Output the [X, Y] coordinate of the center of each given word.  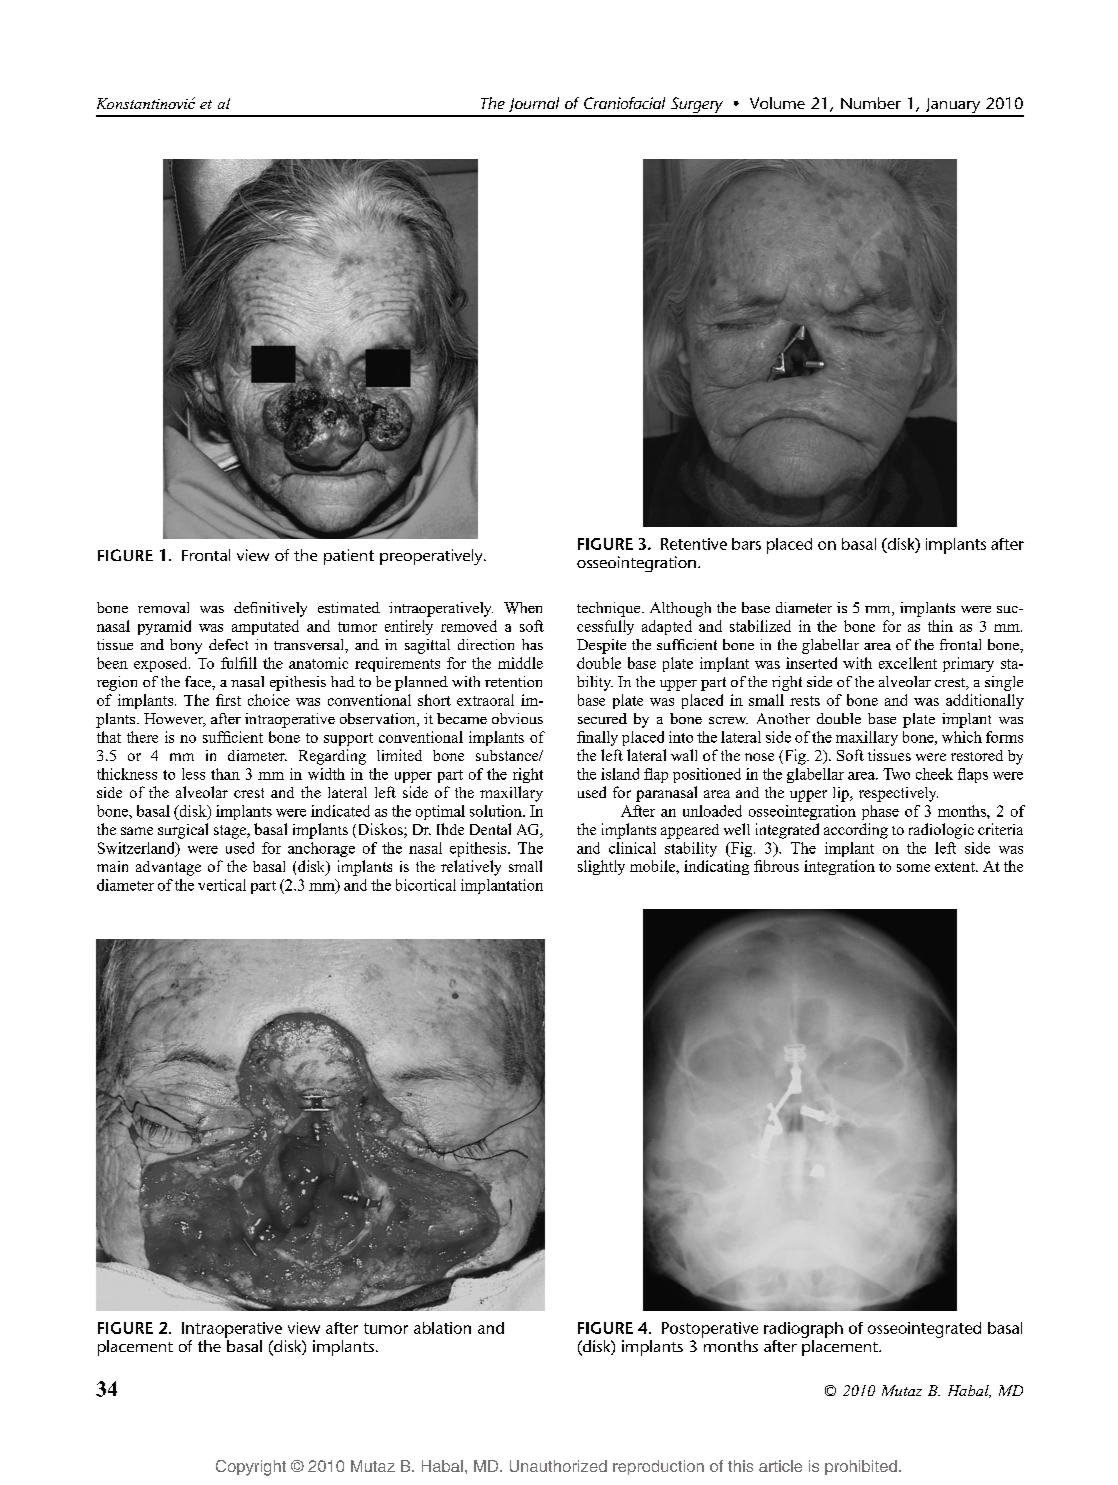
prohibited [861, 1467]
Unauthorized [558, 1466]
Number [871, 103]
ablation [442, 1328]
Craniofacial [624, 103]
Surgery [697, 106]
